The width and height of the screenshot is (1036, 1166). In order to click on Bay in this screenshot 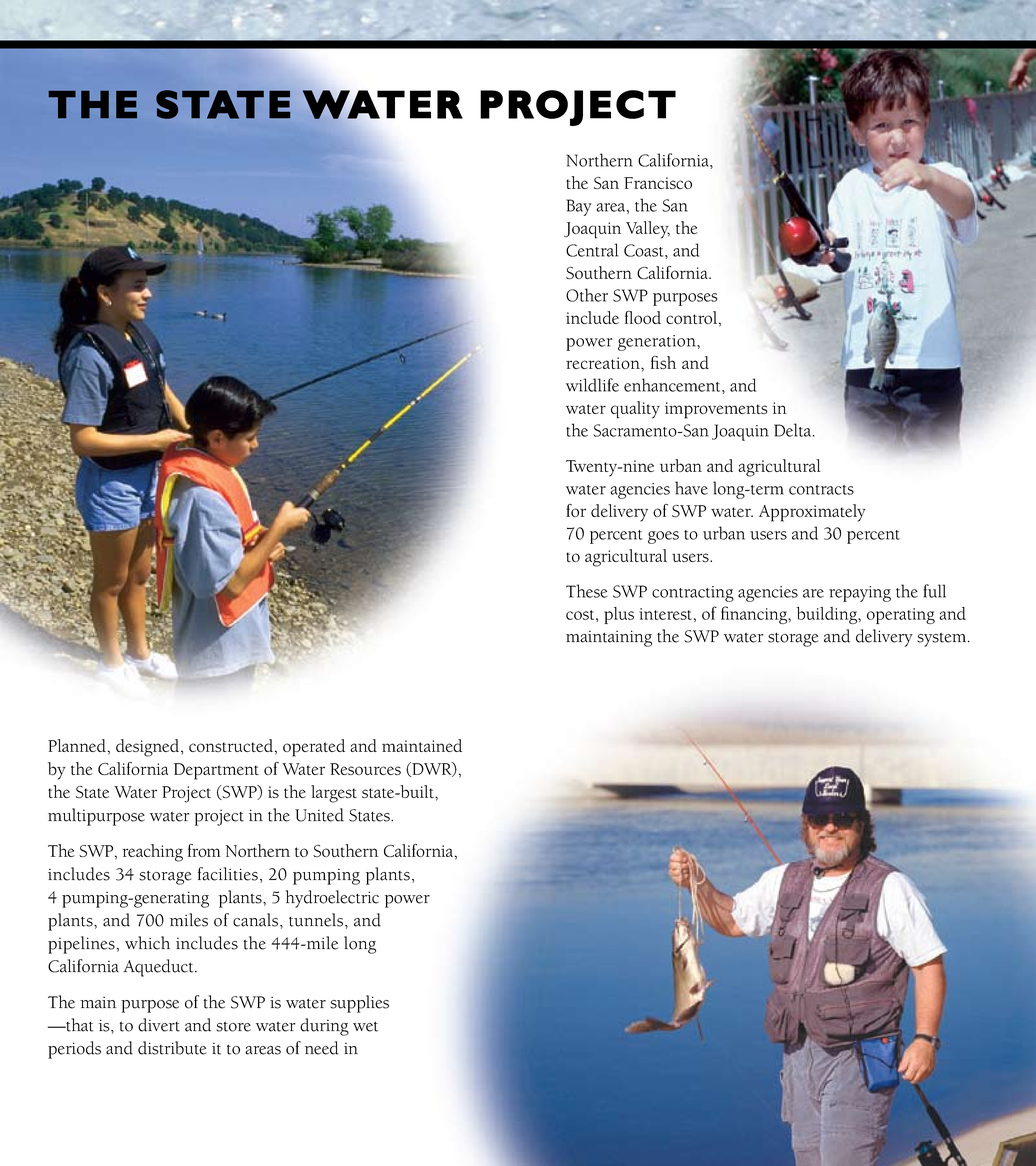, I will do `click(579, 207)`.
